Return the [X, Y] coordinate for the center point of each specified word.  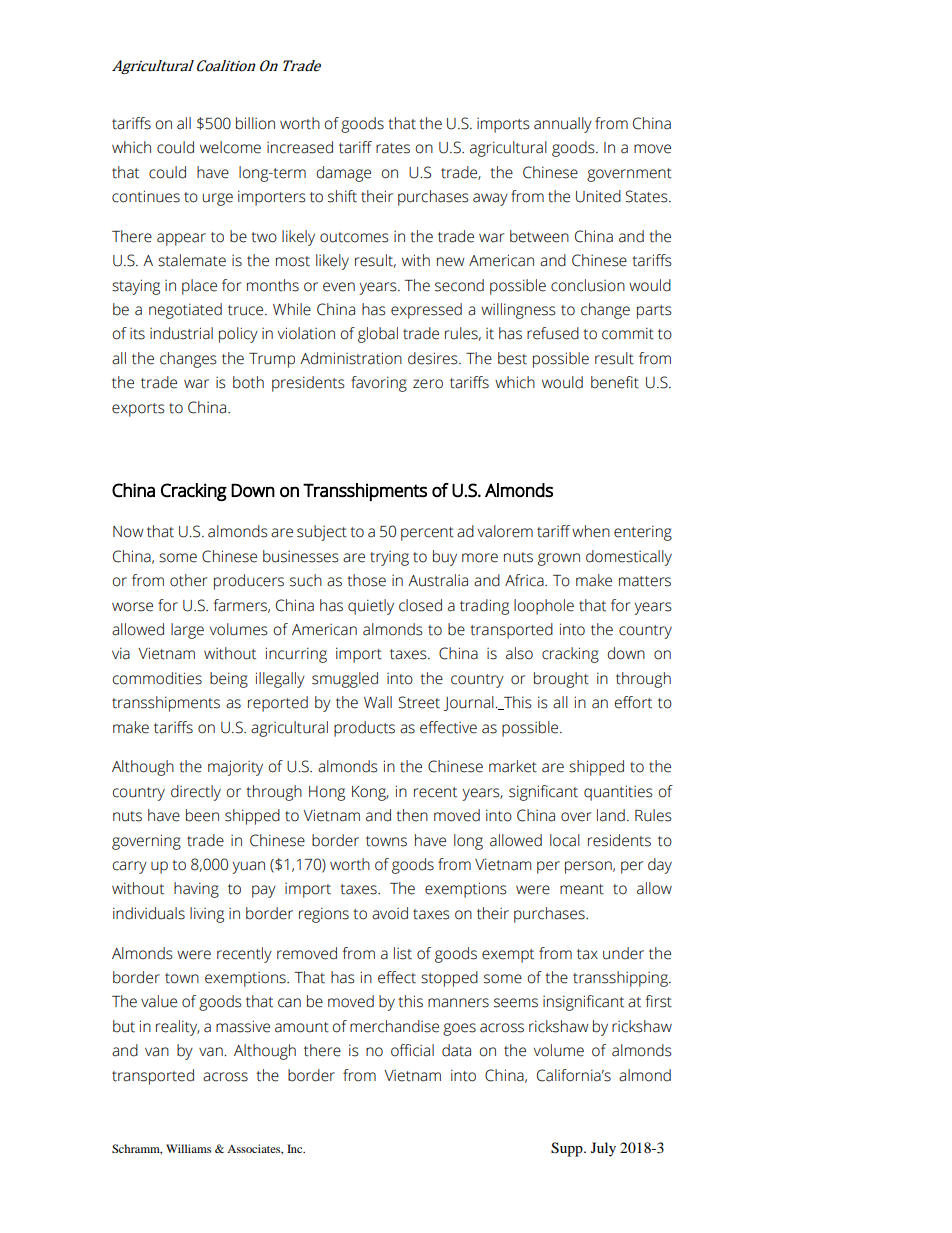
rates [393, 148]
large [187, 631]
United [598, 196]
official [412, 1050]
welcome [230, 147]
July [603, 1149]
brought [561, 680]
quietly [371, 607]
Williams [188, 1148]
